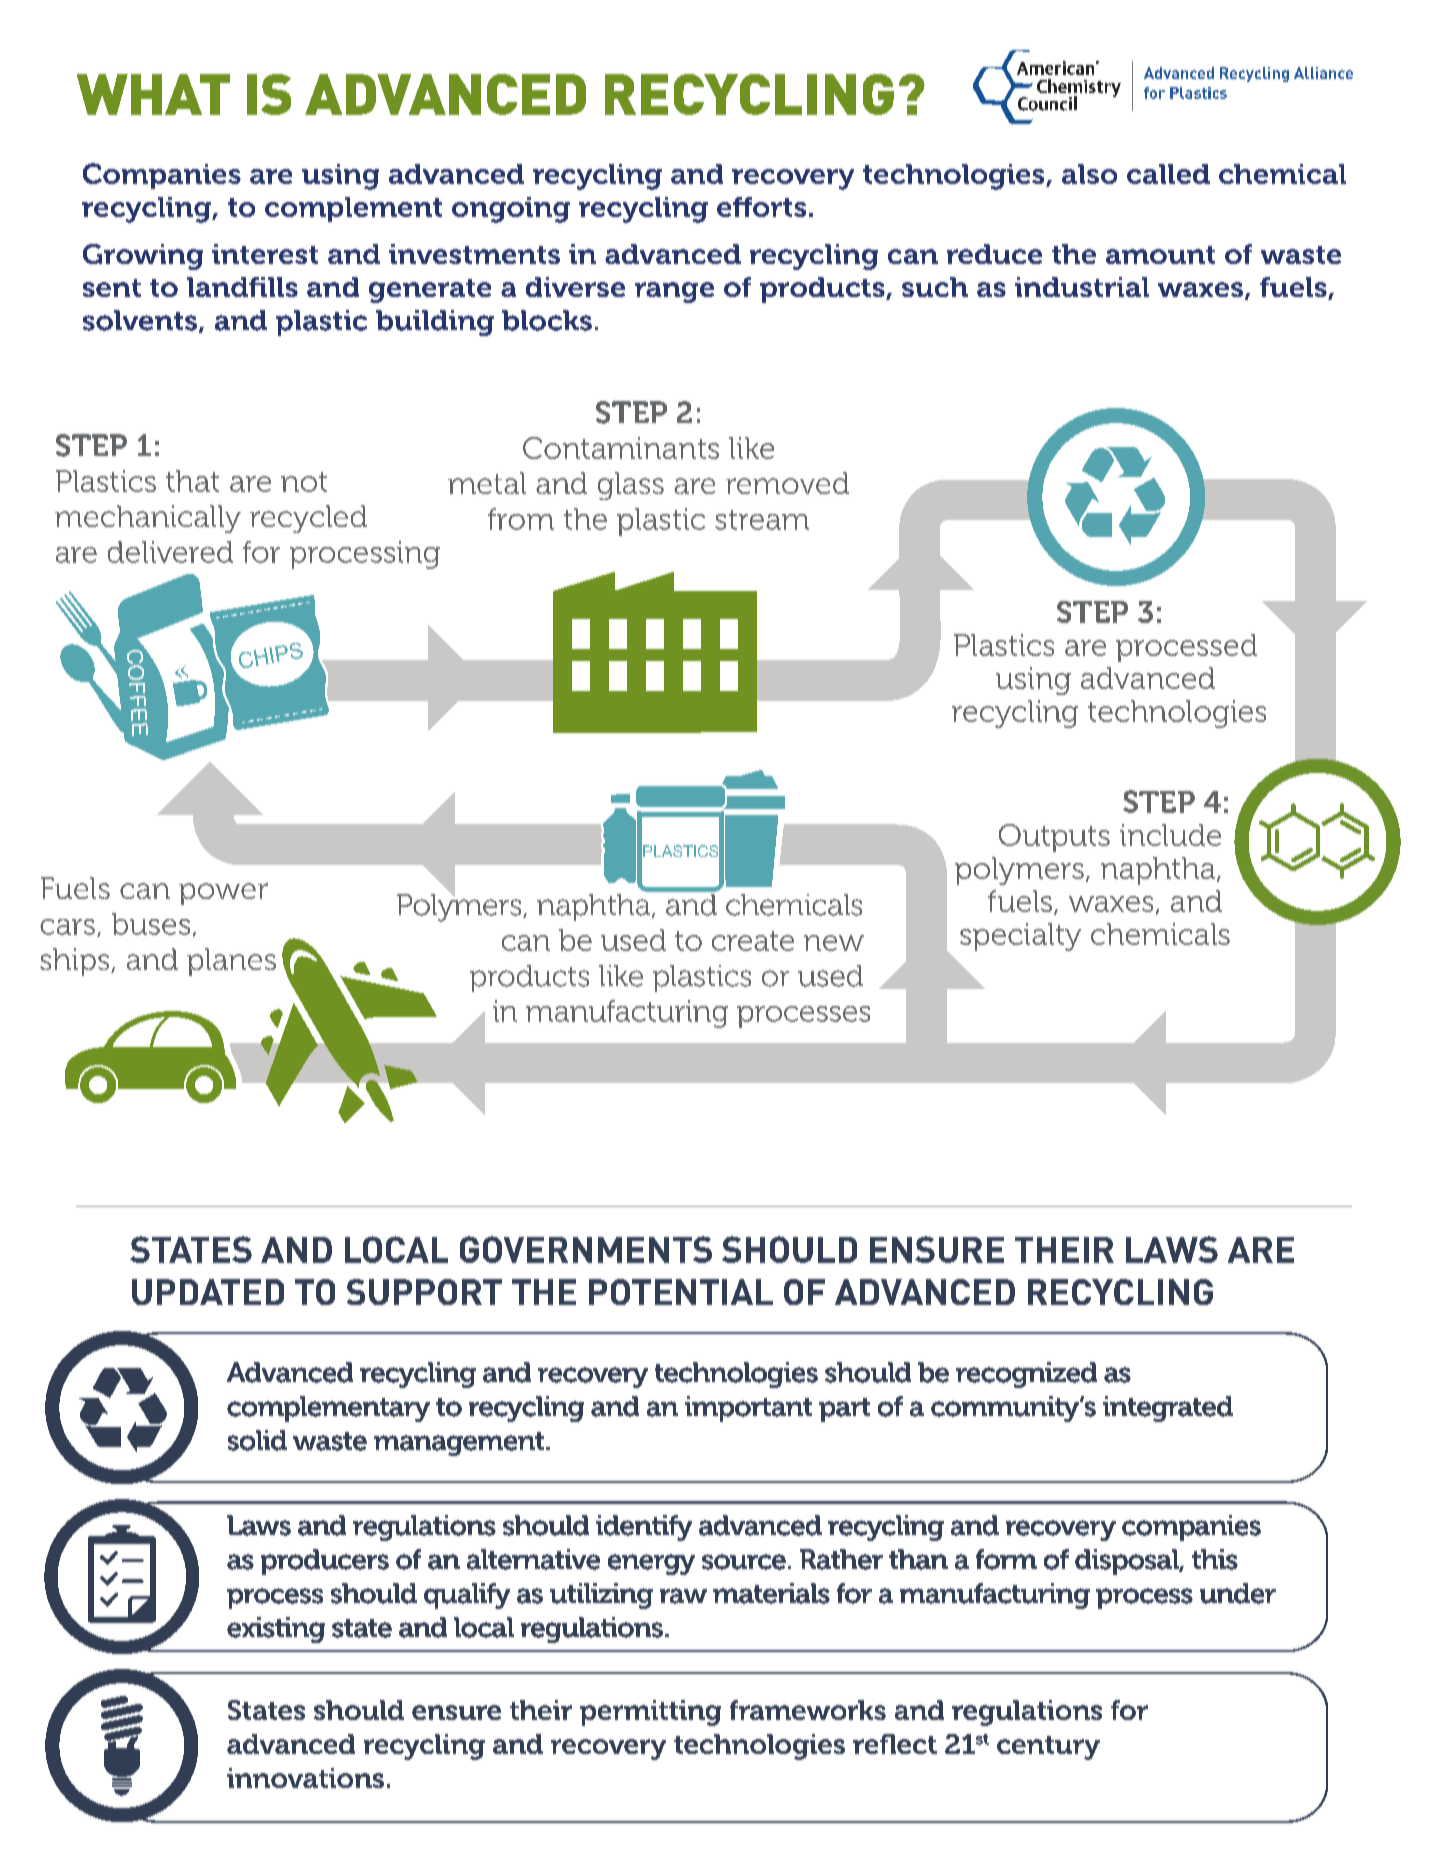 The image size is (1444, 1869). I want to click on power, so click(223, 894).
